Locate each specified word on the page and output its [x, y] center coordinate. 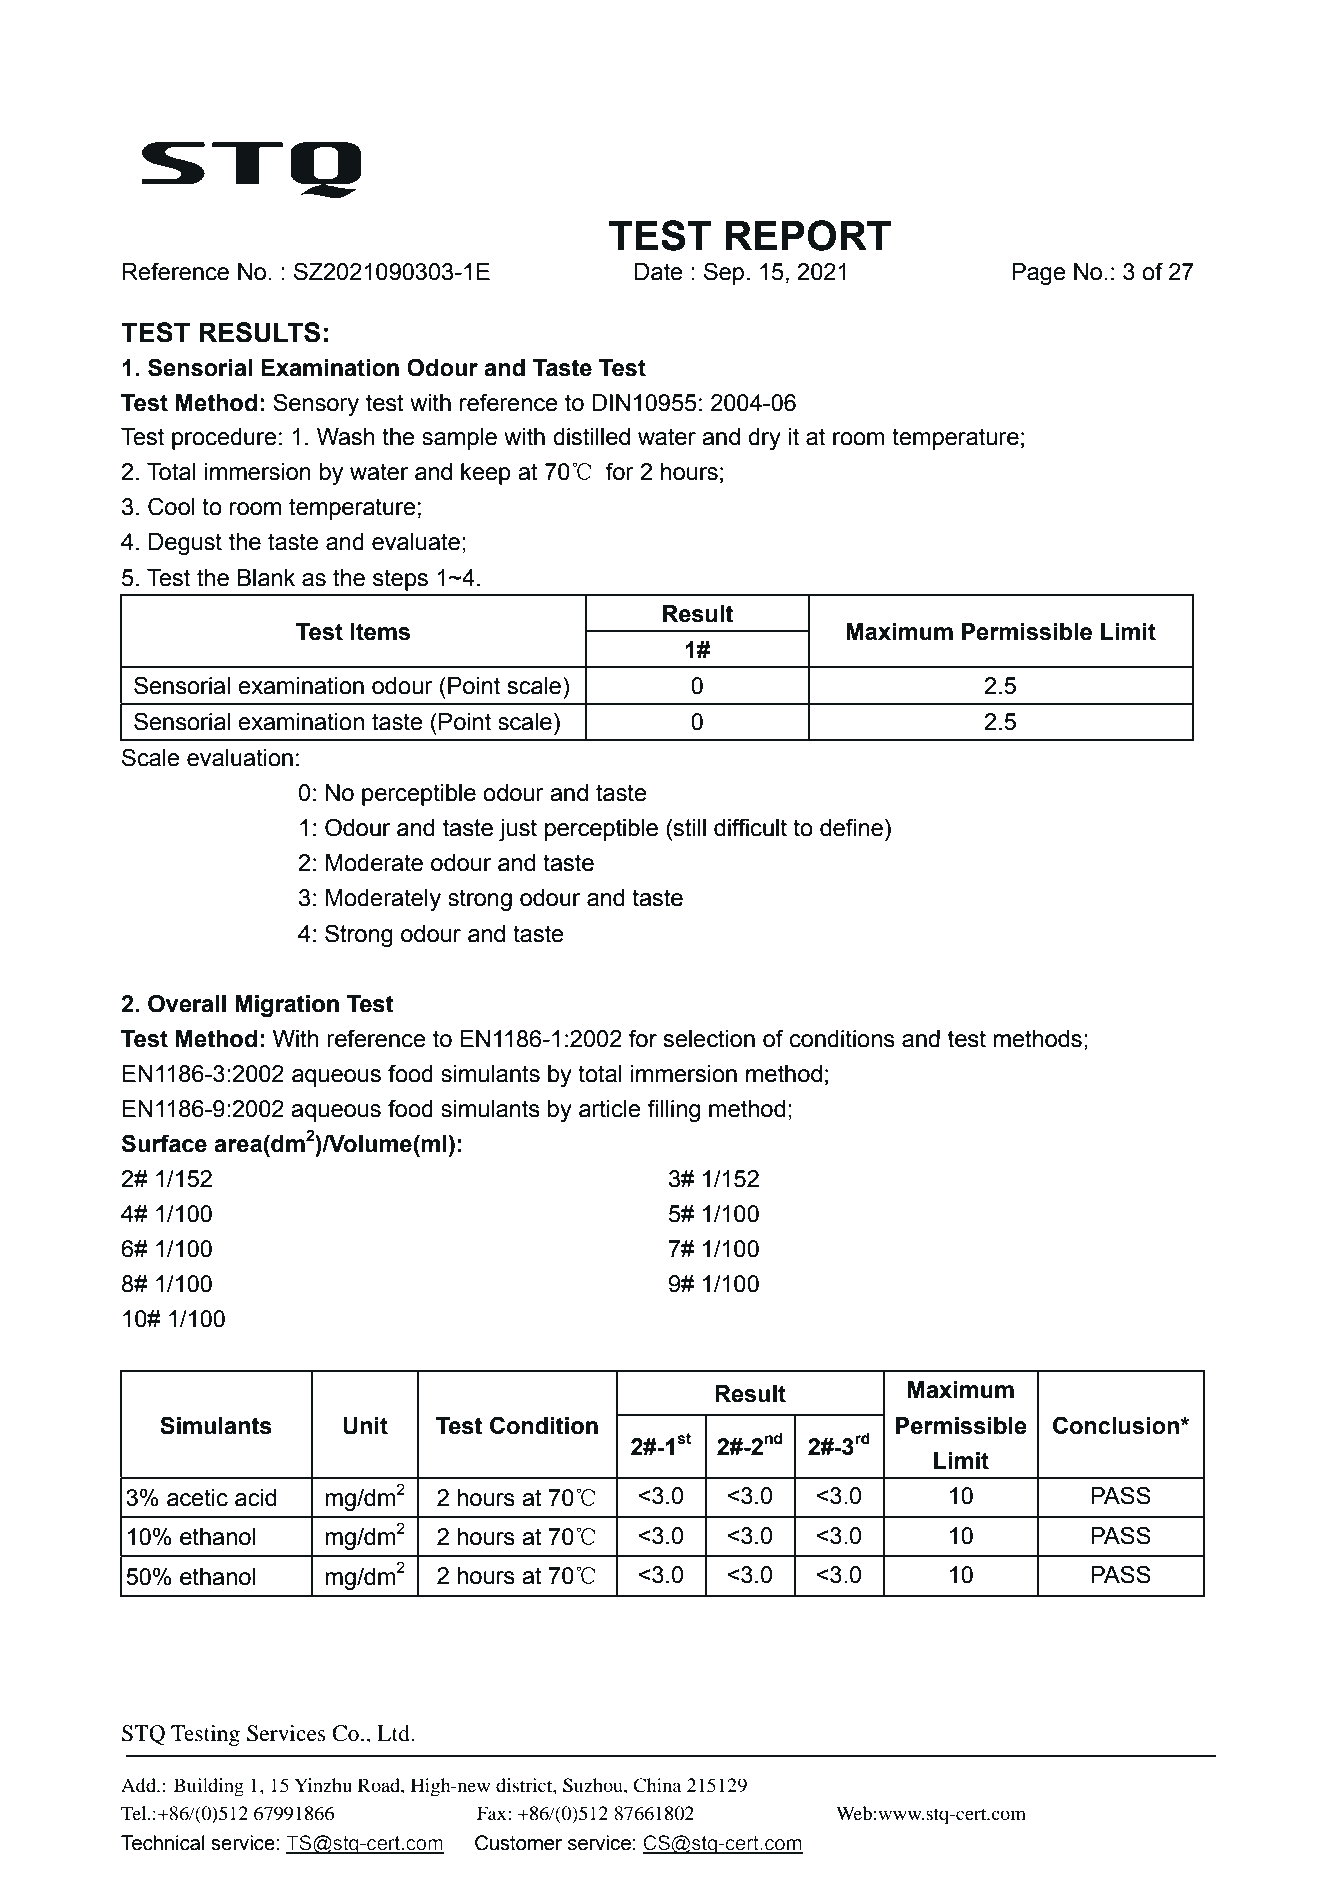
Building [209, 1787]
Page [1039, 274]
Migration [287, 1006]
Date [659, 272]
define [851, 827]
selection [709, 1039]
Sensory [316, 404]
